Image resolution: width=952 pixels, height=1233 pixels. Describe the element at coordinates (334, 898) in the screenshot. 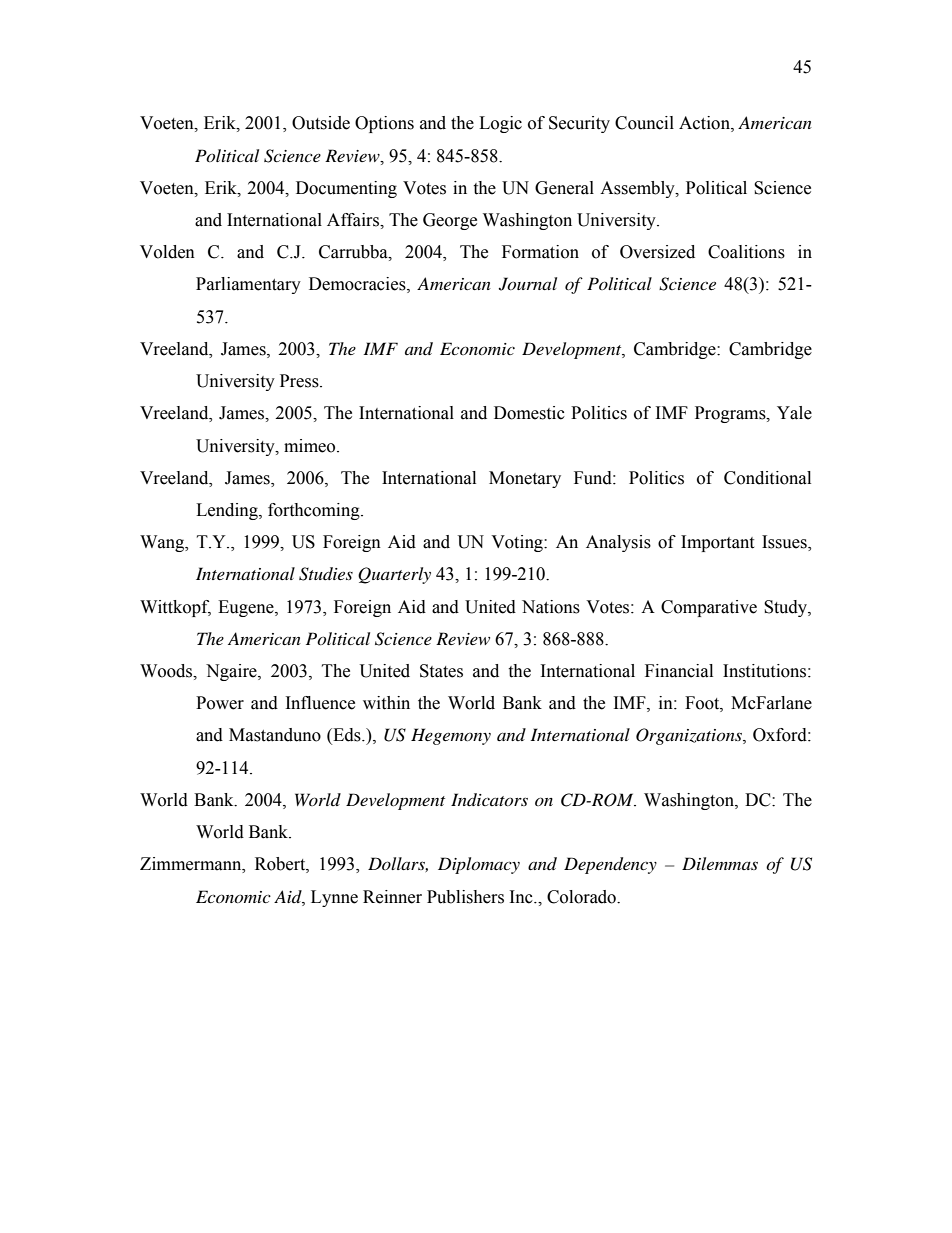

I see `Lynne` at that location.
